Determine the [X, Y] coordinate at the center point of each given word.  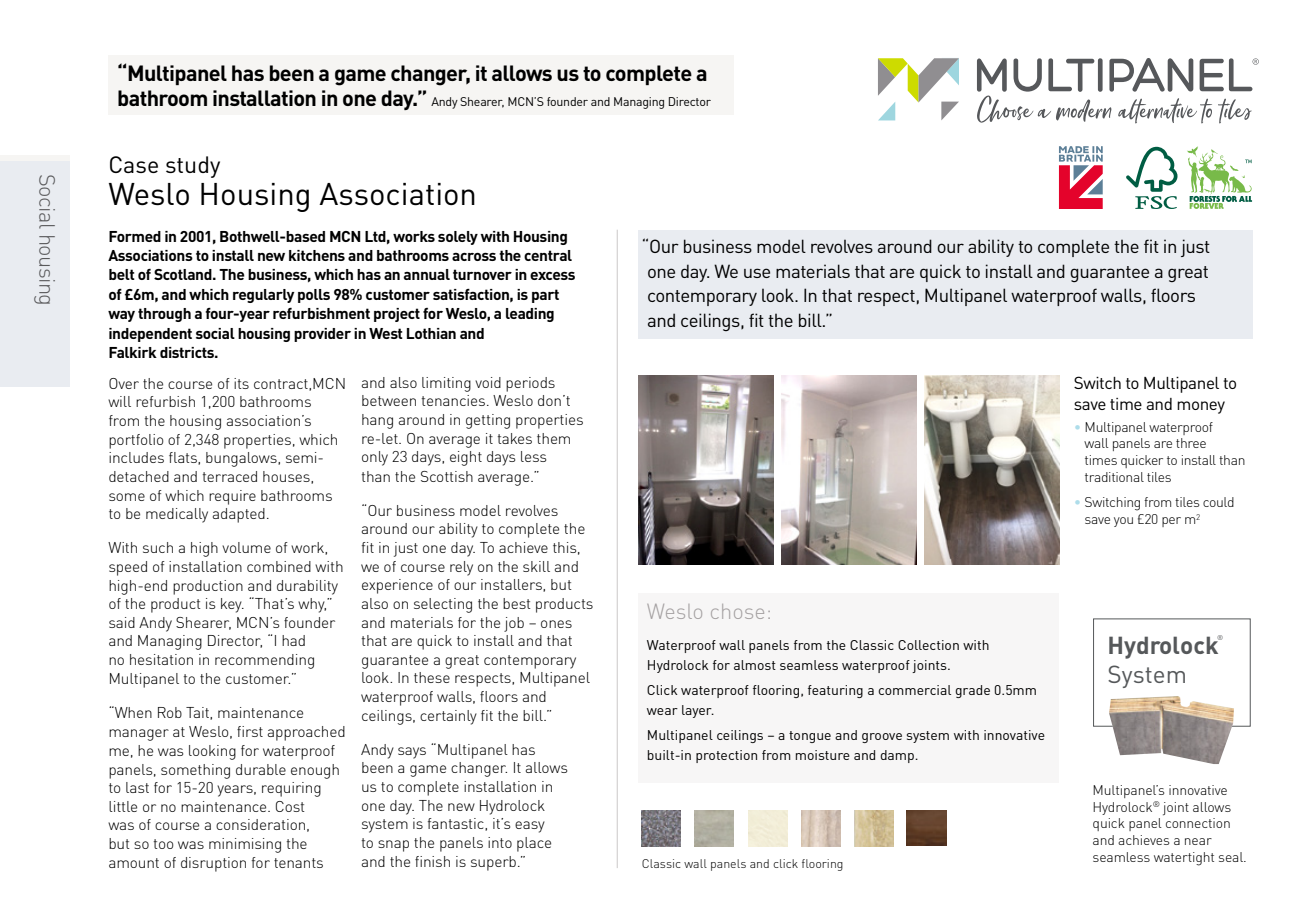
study [193, 167]
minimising [245, 845]
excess [552, 276]
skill [536, 566]
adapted [239, 515]
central [548, 255]
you [1123, 522]
